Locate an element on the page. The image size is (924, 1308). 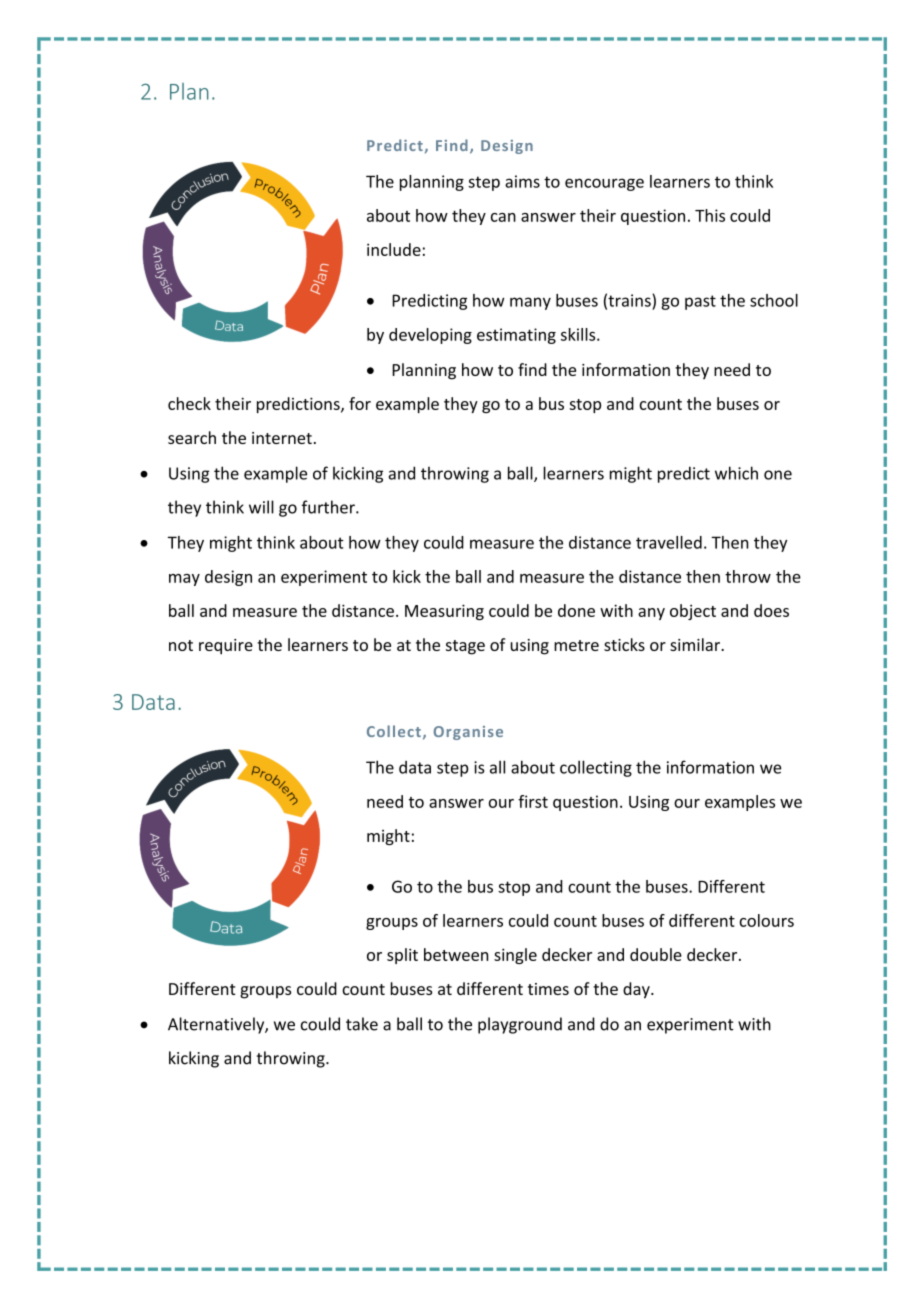
further is located at coordinates (329, 507).
